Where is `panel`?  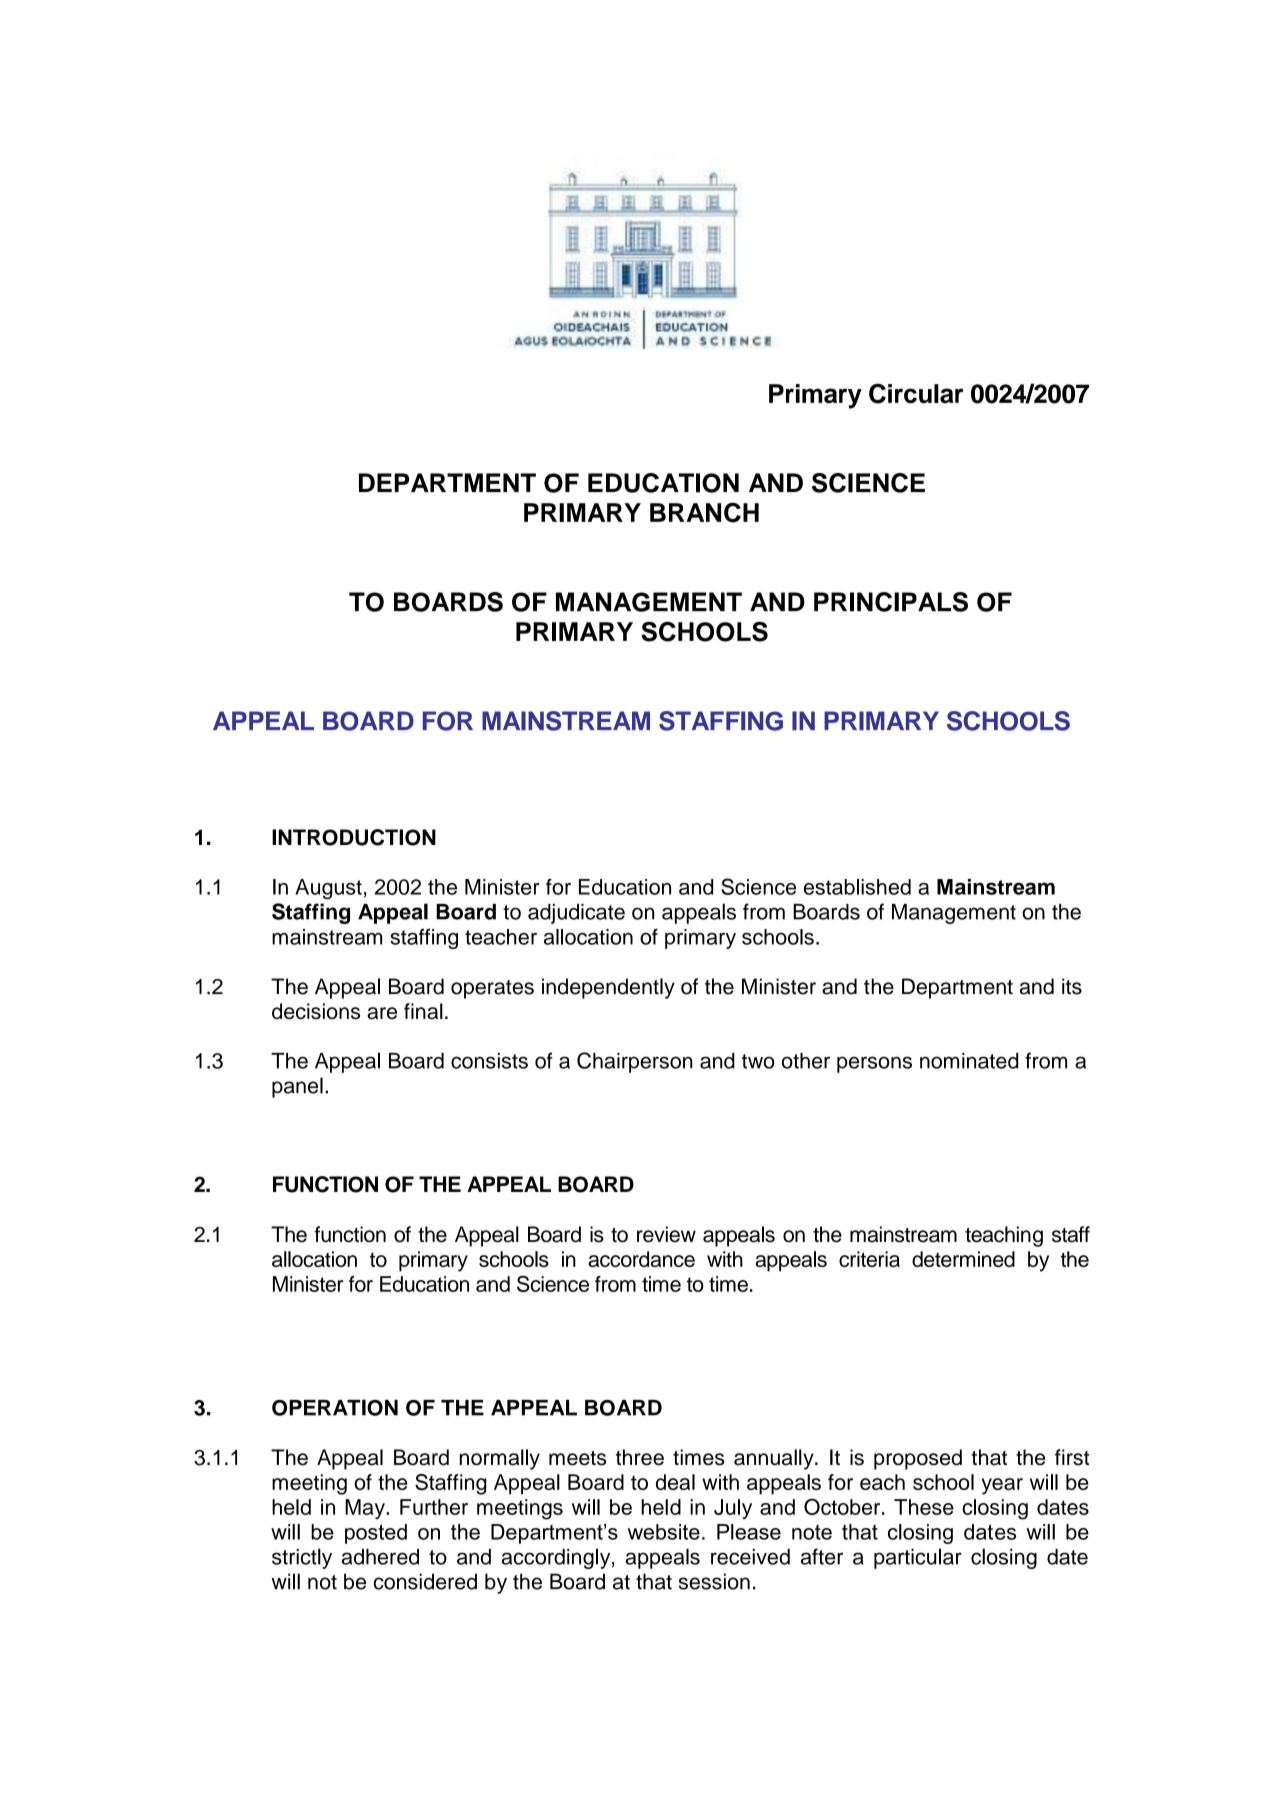
panel is located at coordinates (297, 1087).
